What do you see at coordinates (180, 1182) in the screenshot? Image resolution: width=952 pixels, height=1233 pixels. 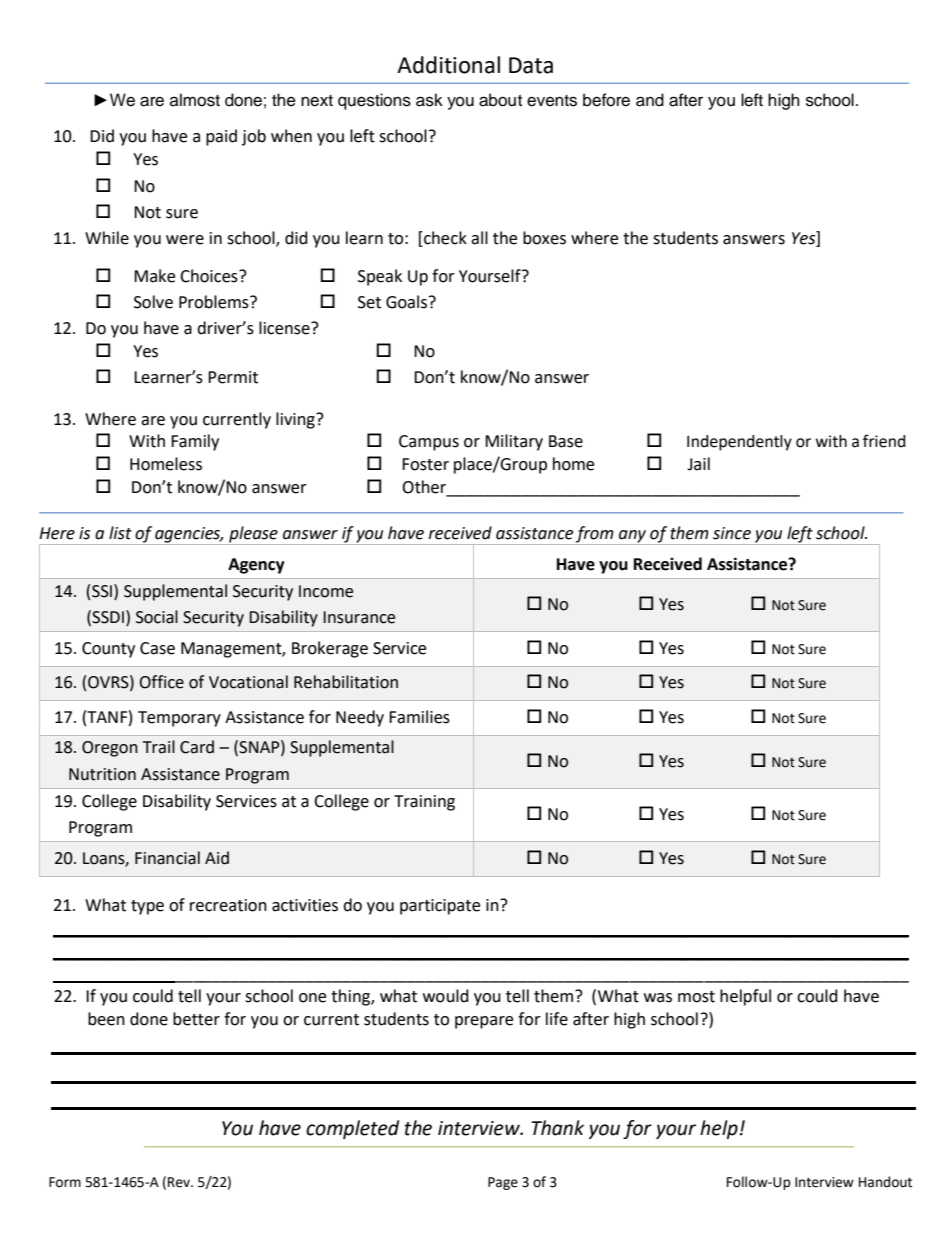 I see `Rev` at bounding box center [180, 1182].
